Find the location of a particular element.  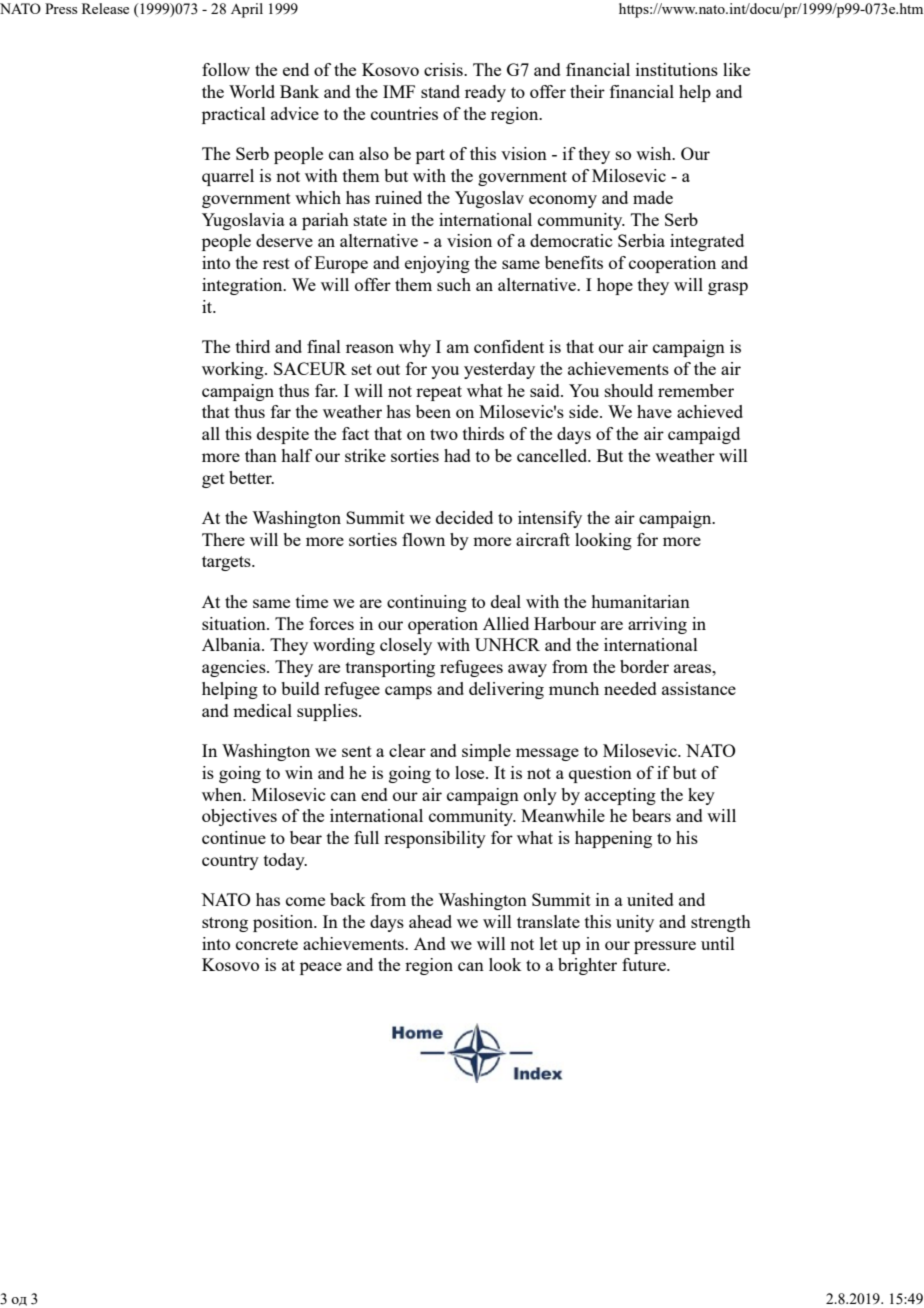

follow is located at coordinates (226, 69).
